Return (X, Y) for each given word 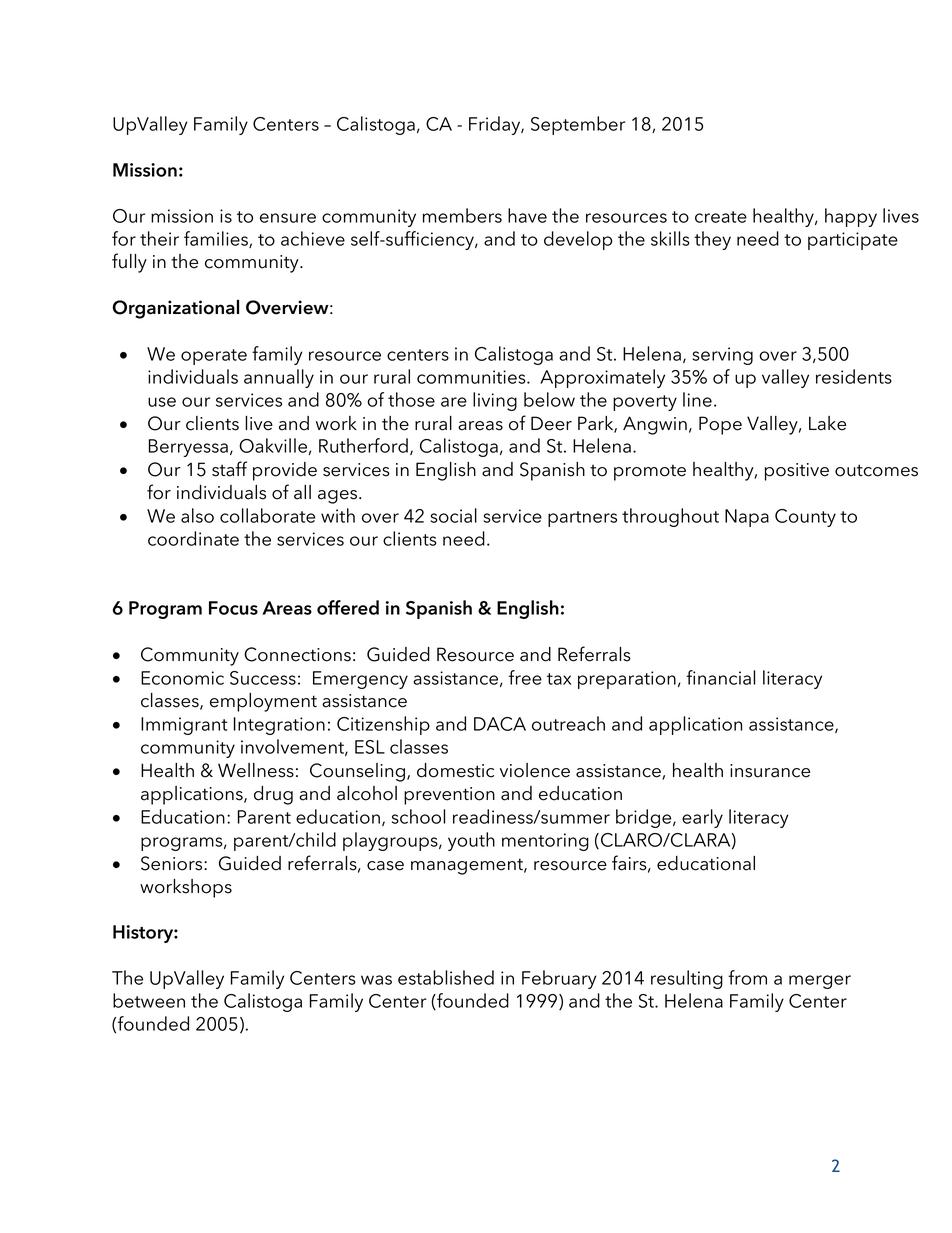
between (149, 1000)
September (578, 125)
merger (820, 982)
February (559, 979)
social (453, 515)
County (805, 518)
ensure (288, 218)
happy (851, 217)
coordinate (193, 538)
